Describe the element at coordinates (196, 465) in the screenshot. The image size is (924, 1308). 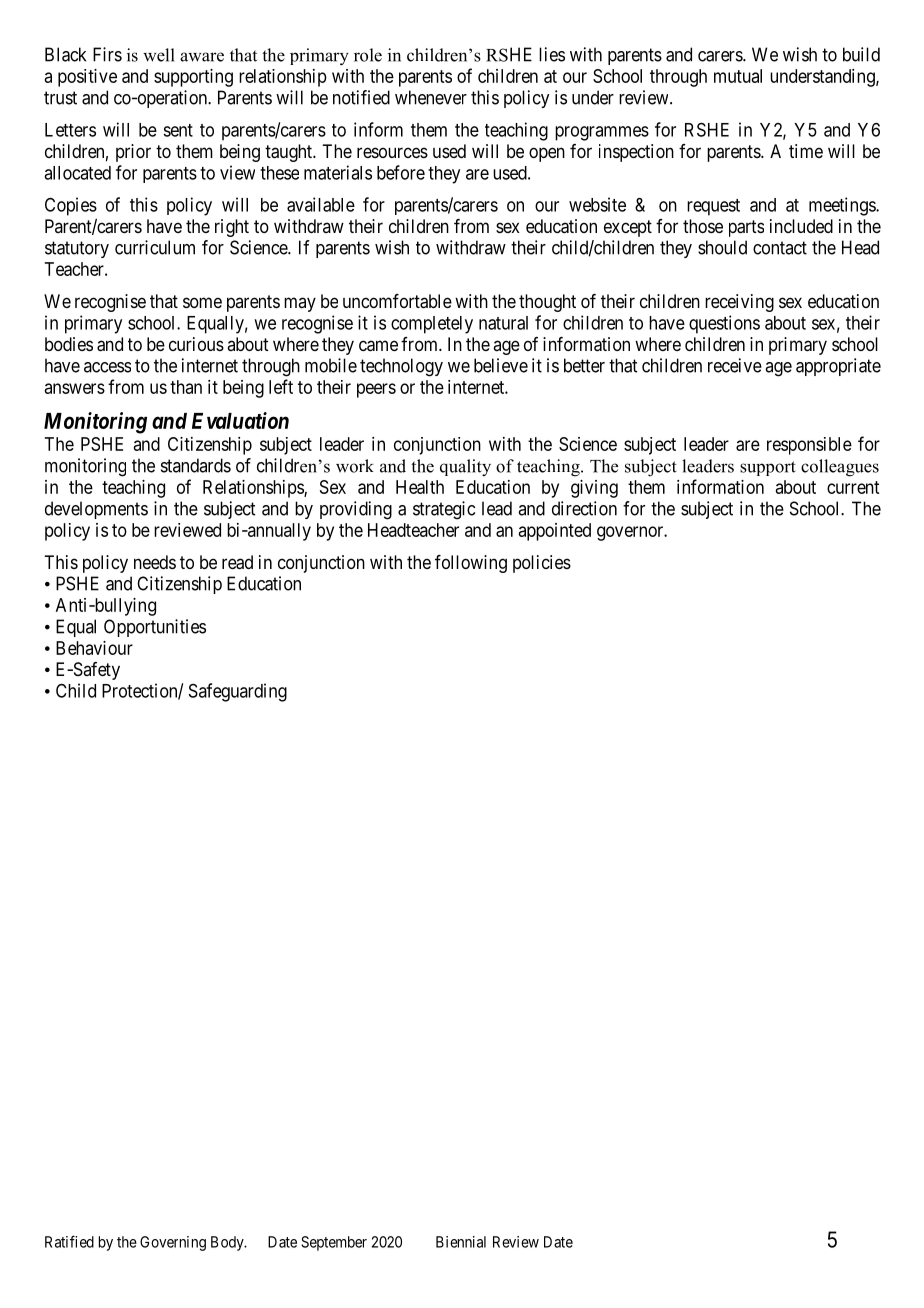
I see `standards` at that location.
